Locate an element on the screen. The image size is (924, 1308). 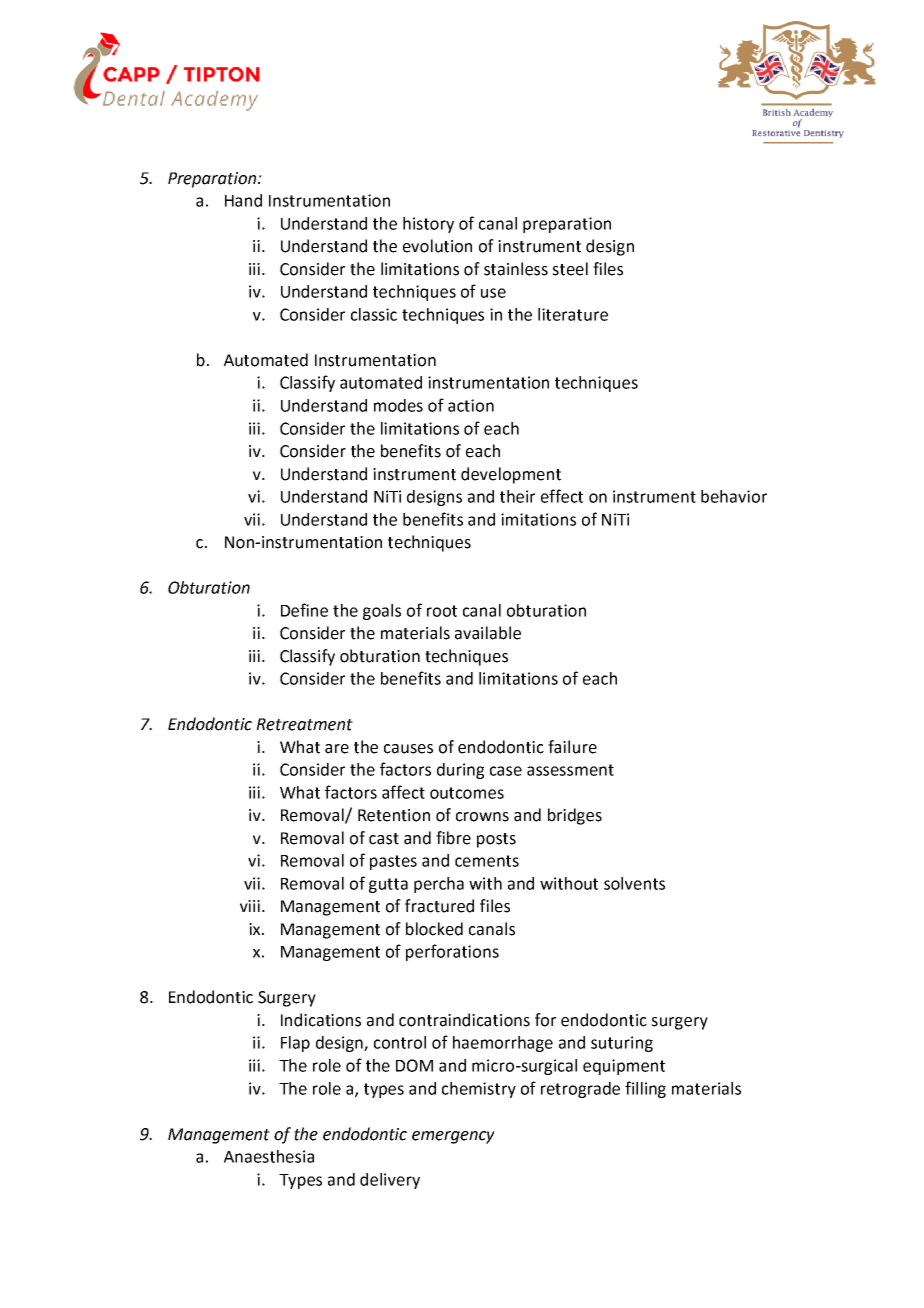
development is located at coordinates (511, 475).
